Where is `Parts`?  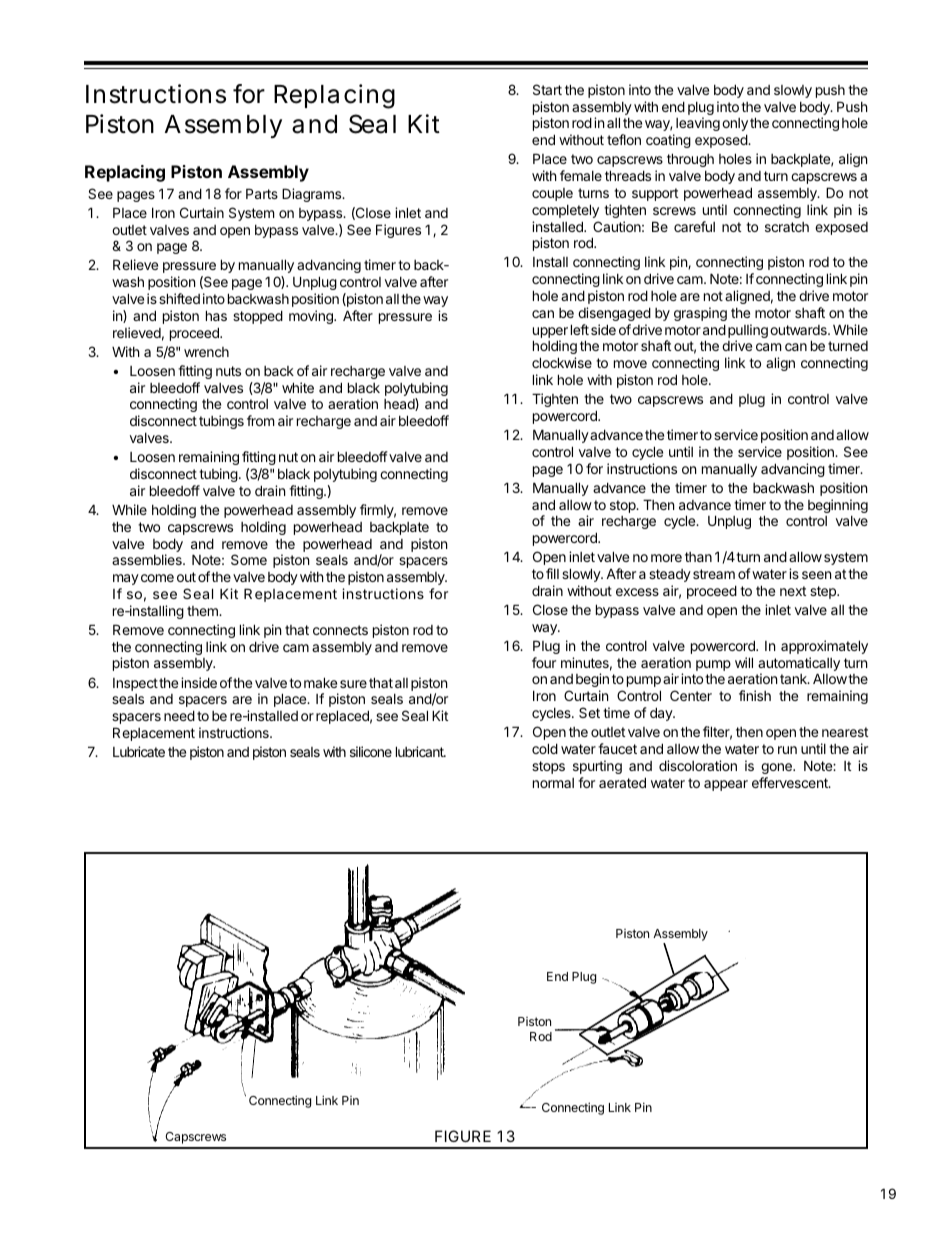
Parts is located at coordinates (262, 193).
